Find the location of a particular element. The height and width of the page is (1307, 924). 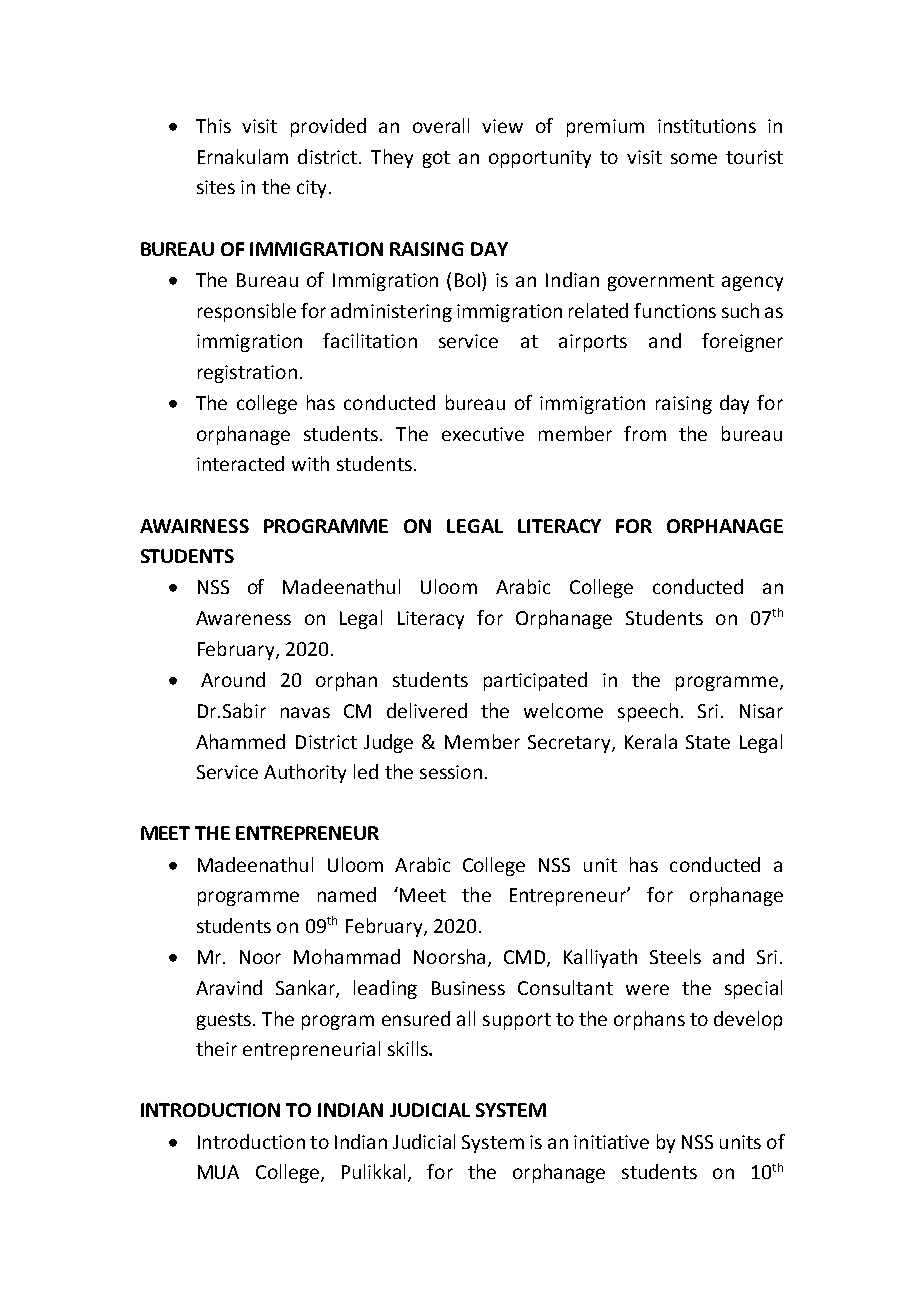

initiative is located at coordinates (611, 1142).
